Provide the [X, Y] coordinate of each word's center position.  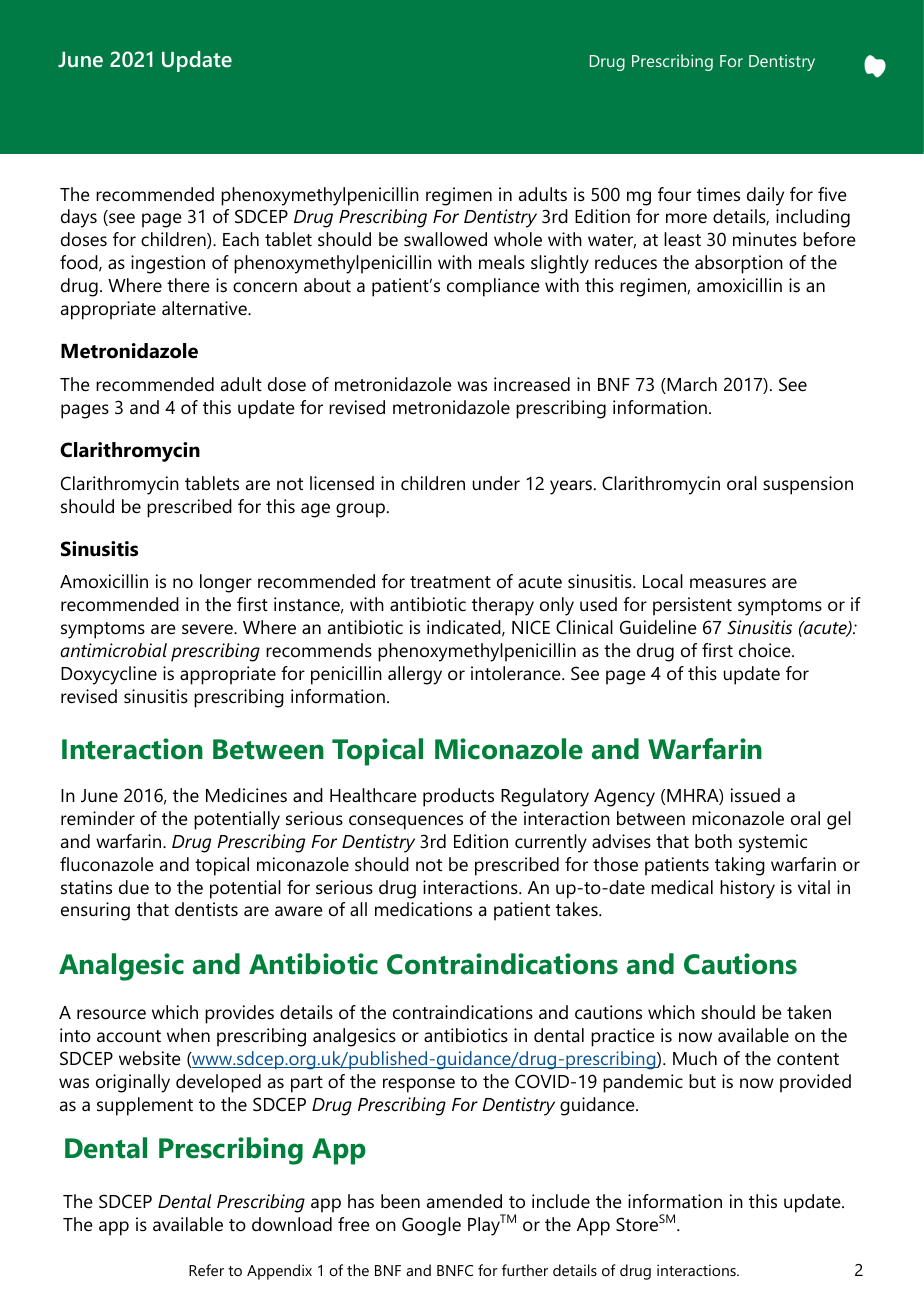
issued [755, 795]
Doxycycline [109, 675]
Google [431, 1226]
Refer [206, 1270]
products [458, 797]
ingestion [168, 264]
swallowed [445, 239]
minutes [765, 239]
